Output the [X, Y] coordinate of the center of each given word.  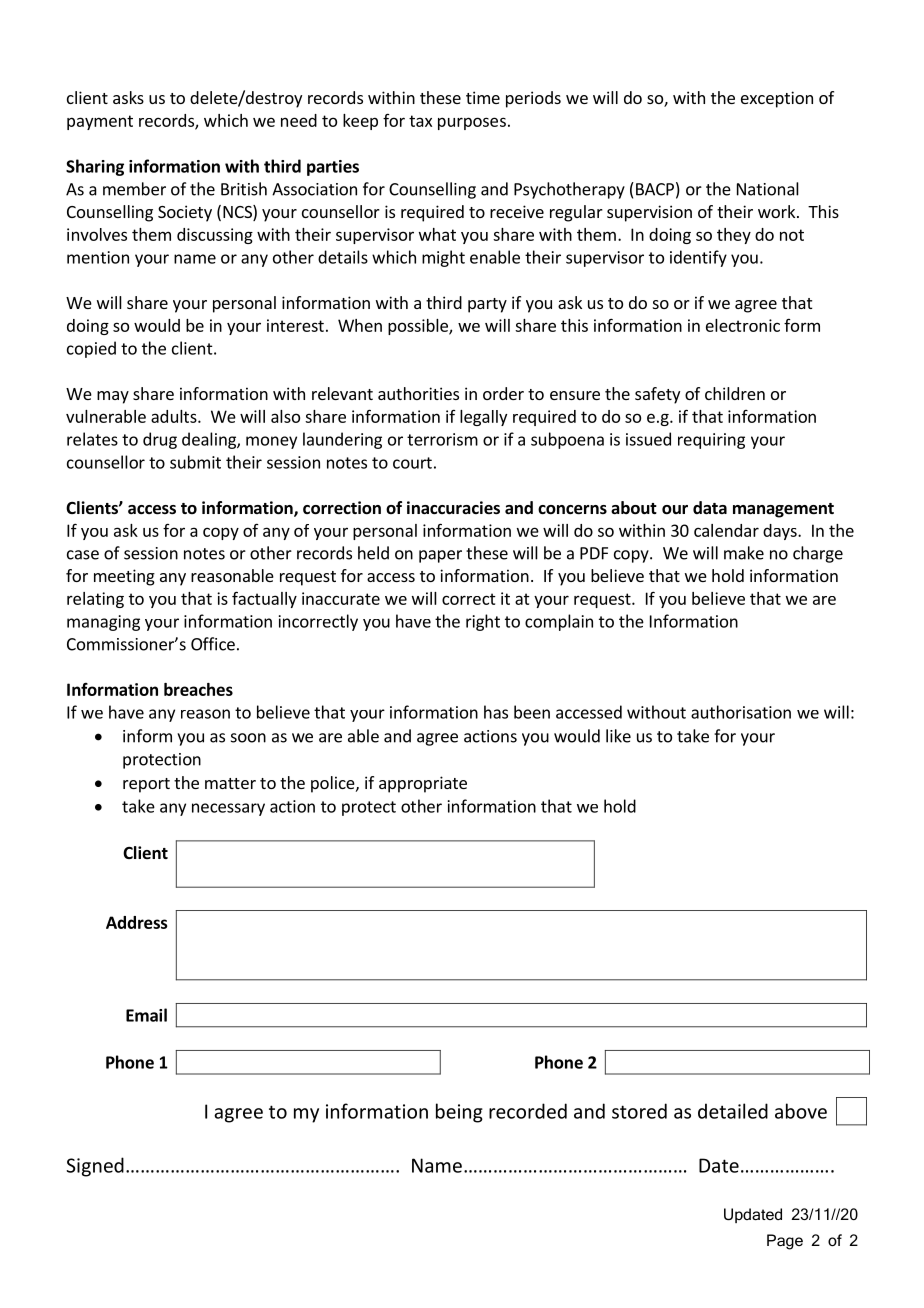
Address [137, 922]
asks [128, 97]
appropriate [423, 784]
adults [175, 416]
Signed [95, 1167]
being [459, 1113]
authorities [418, 393]
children [735, 393]
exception [777, 99]
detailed [733, 1111]
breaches [198, 689]
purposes [472, 123]
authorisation [741, 712]
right [483, 622]
